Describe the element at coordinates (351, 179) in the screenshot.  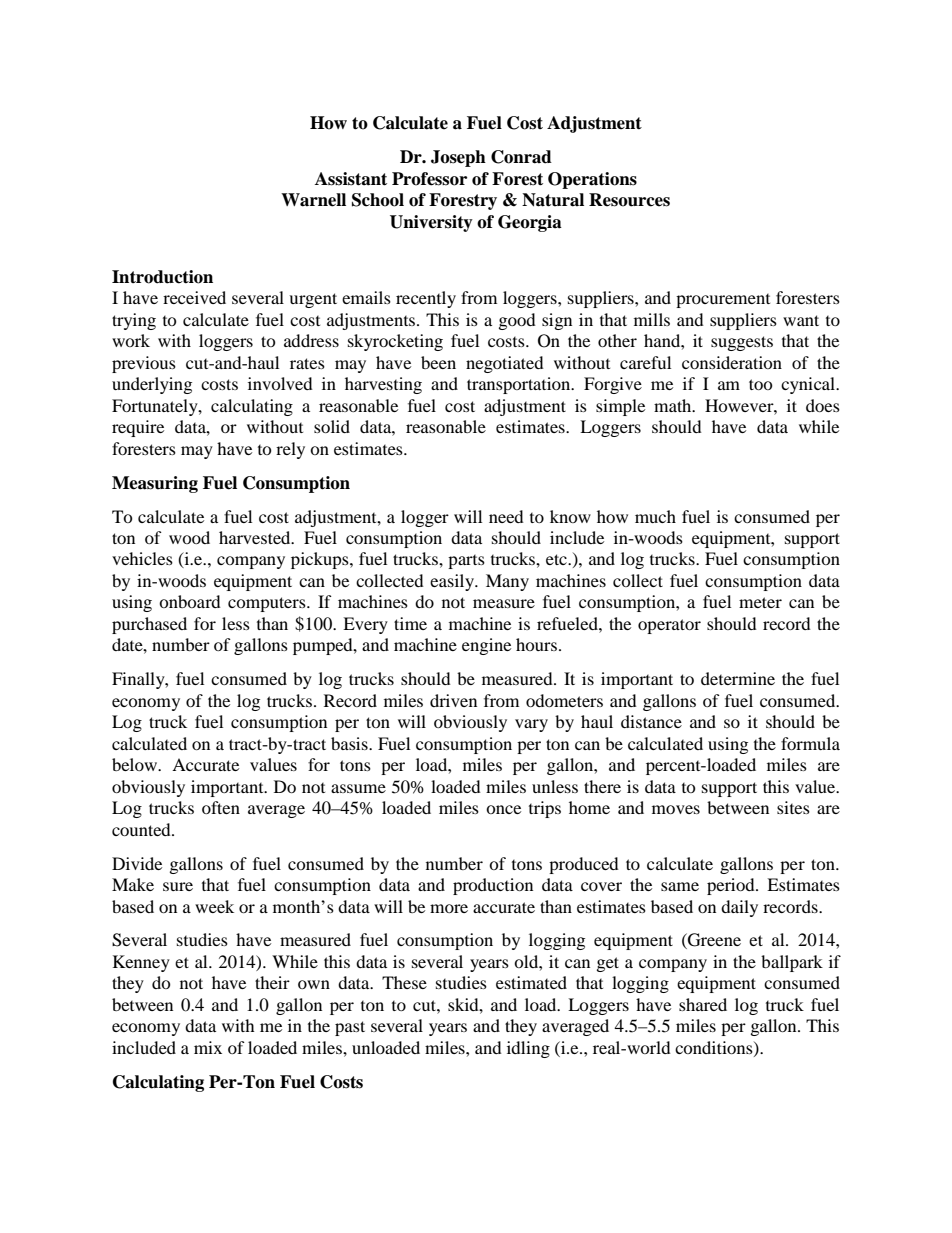
I see `Assistant` at that location.
